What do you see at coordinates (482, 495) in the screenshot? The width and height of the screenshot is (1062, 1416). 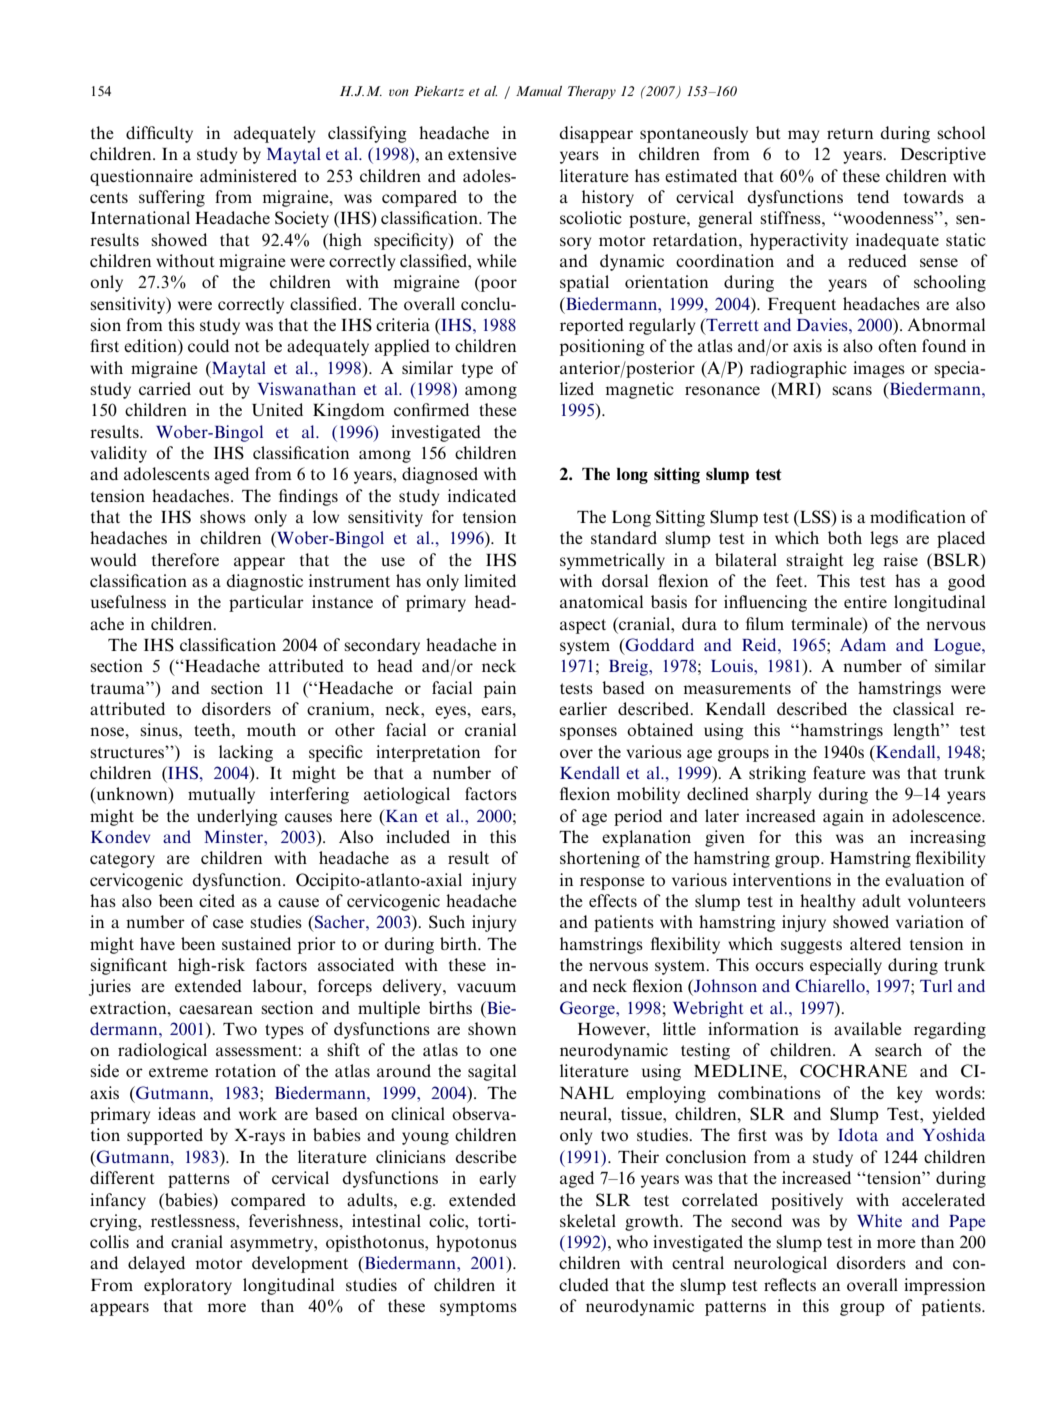 I see `indicated` at bounding box center [482, 495].
